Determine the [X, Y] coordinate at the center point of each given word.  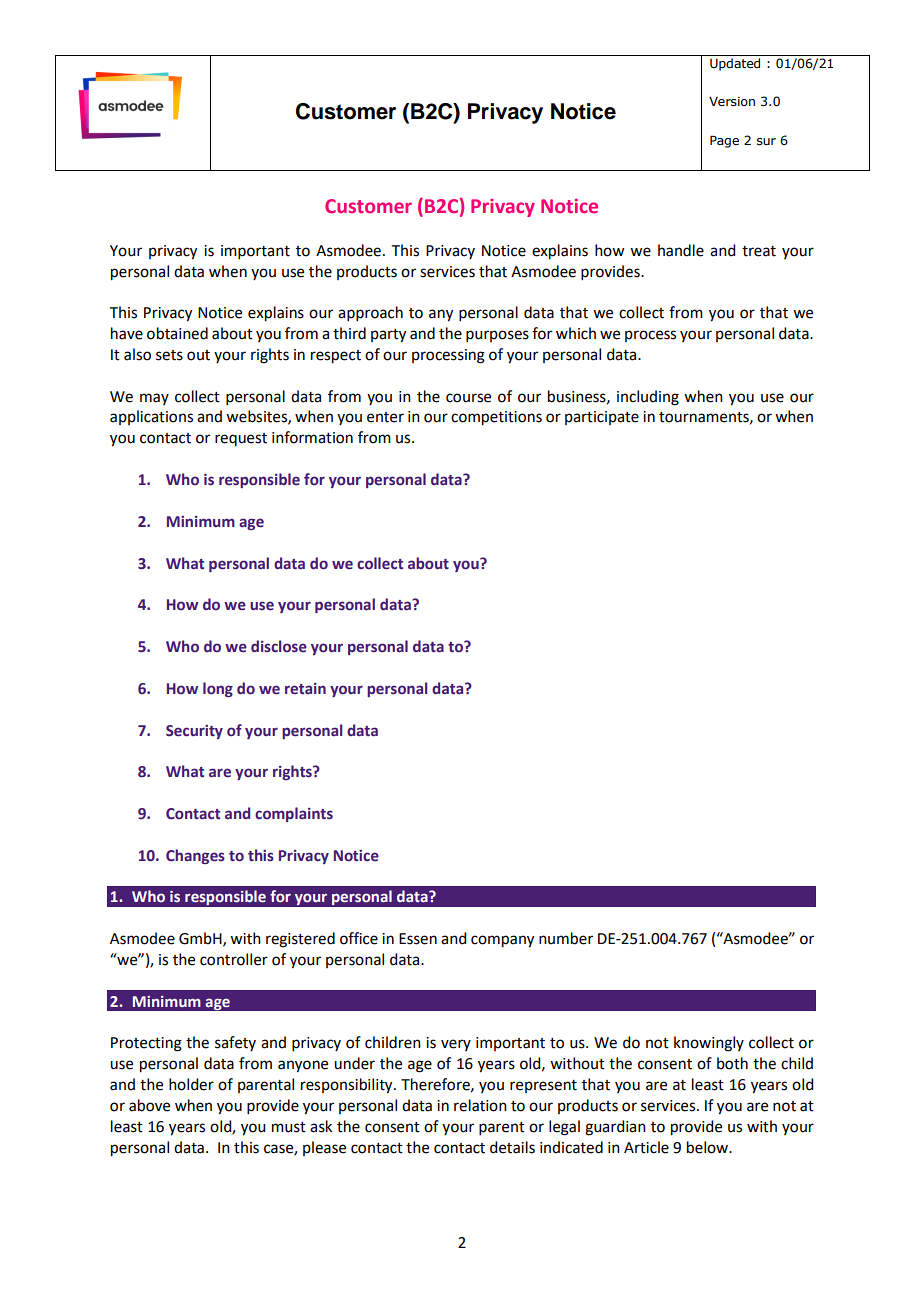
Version [732, 102]
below [709, 1147]
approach [370, 313]
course [468, 398]
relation [480, 1105]
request [241, 439]
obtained [177, 333]
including [648, 398]
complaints [294, 814]
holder [191, 1084]
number [566, 938]
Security [194, 732]
